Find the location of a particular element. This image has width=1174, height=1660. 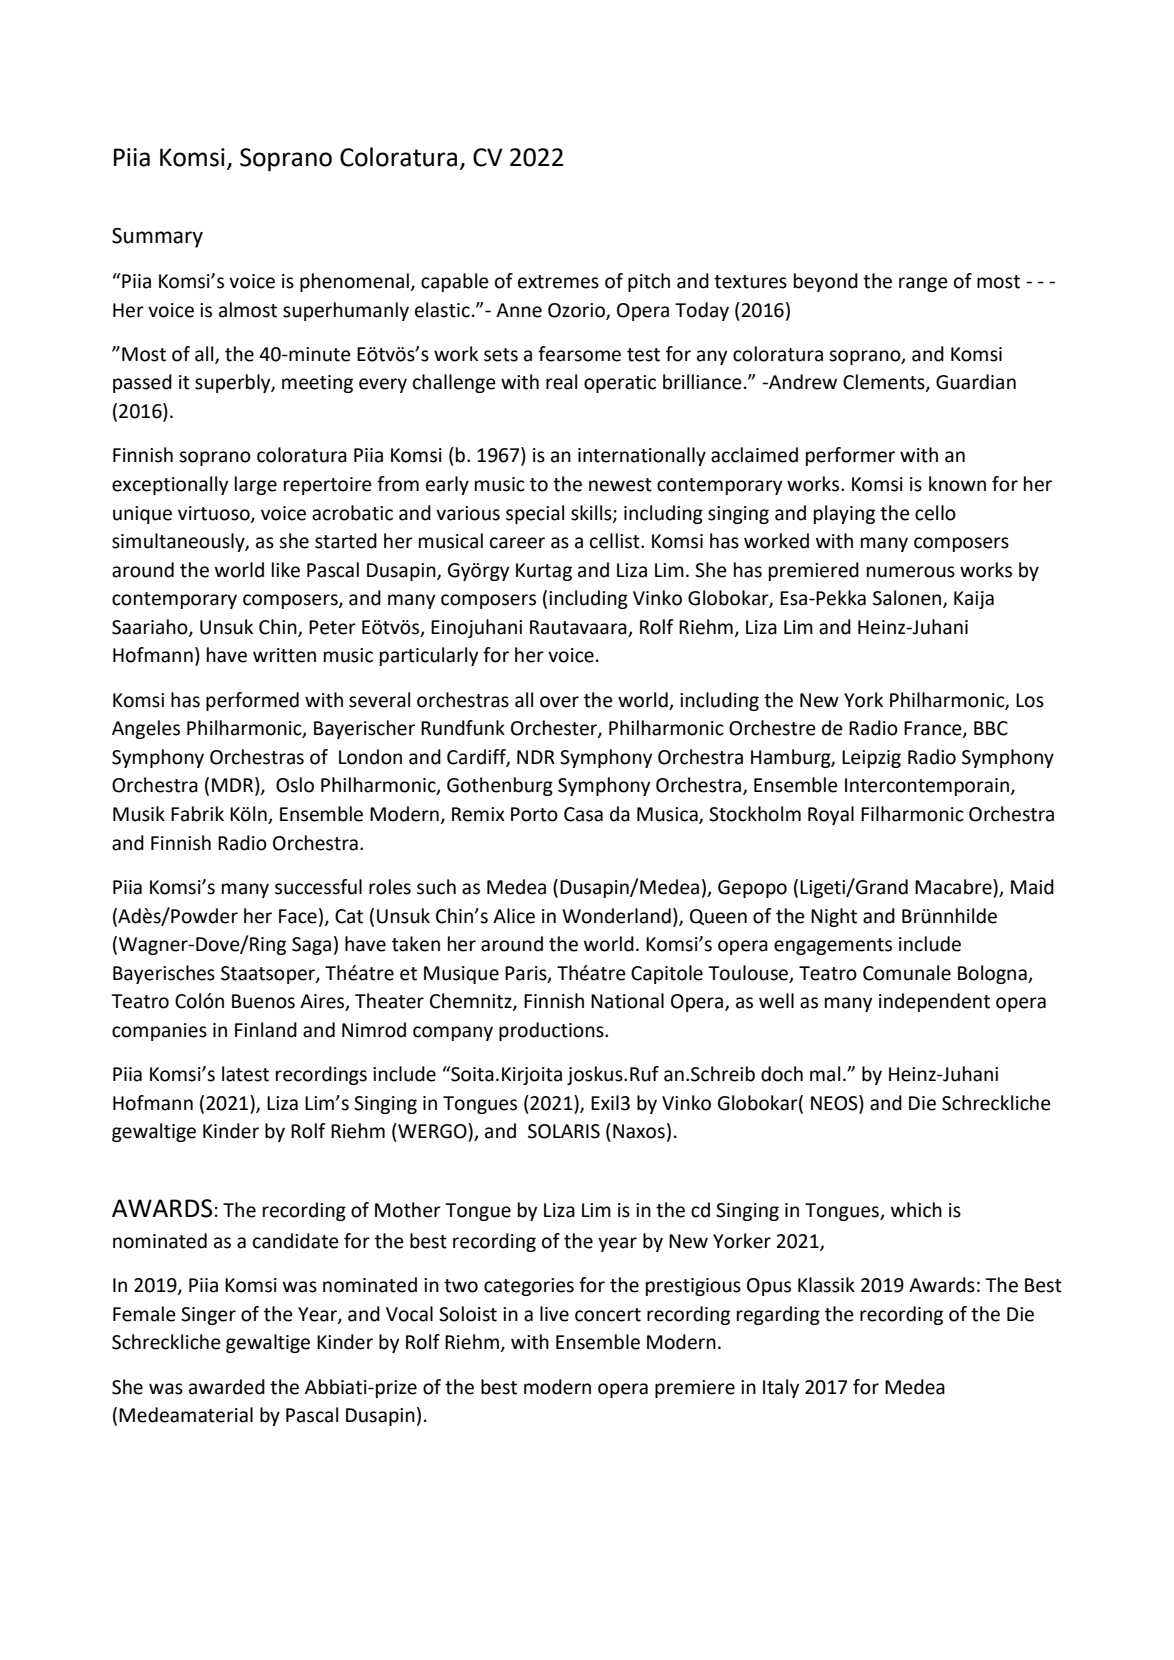

range is located at coordinates (923, 284).
